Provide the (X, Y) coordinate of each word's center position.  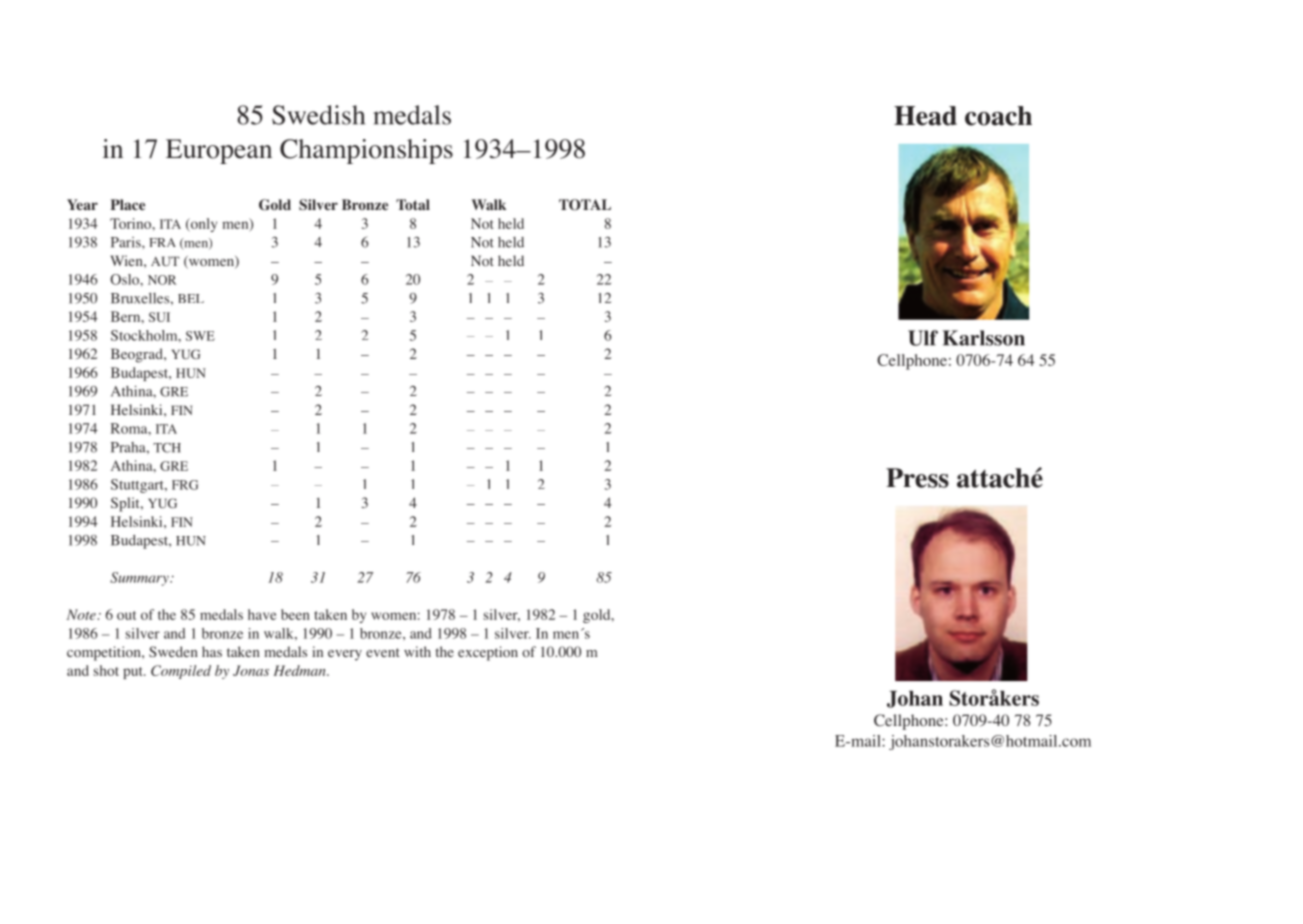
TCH (167, 448)
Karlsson (984, 338)
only (202, 225)
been (295, 614)
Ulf (923, 338)
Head (925, 116)
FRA (162, 242)
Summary (140, 579)
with (417, 651)
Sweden (173, 651)
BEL (191, 298)
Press (917, 478)
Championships (366, 151)
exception (488, 653)
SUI (159, 317)
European (219, 151)
